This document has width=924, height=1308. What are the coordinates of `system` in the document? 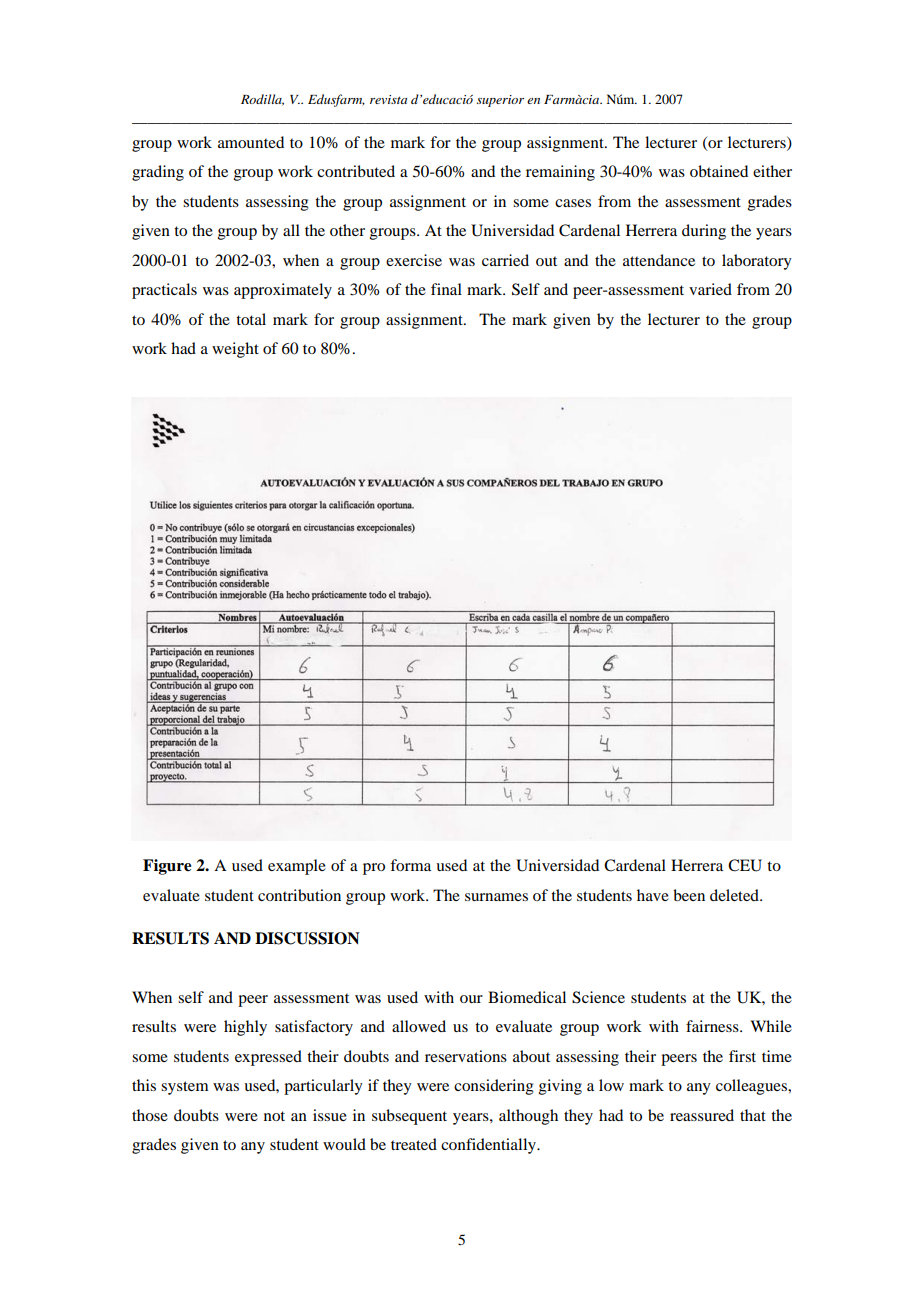 It's located at (184, 1088).
